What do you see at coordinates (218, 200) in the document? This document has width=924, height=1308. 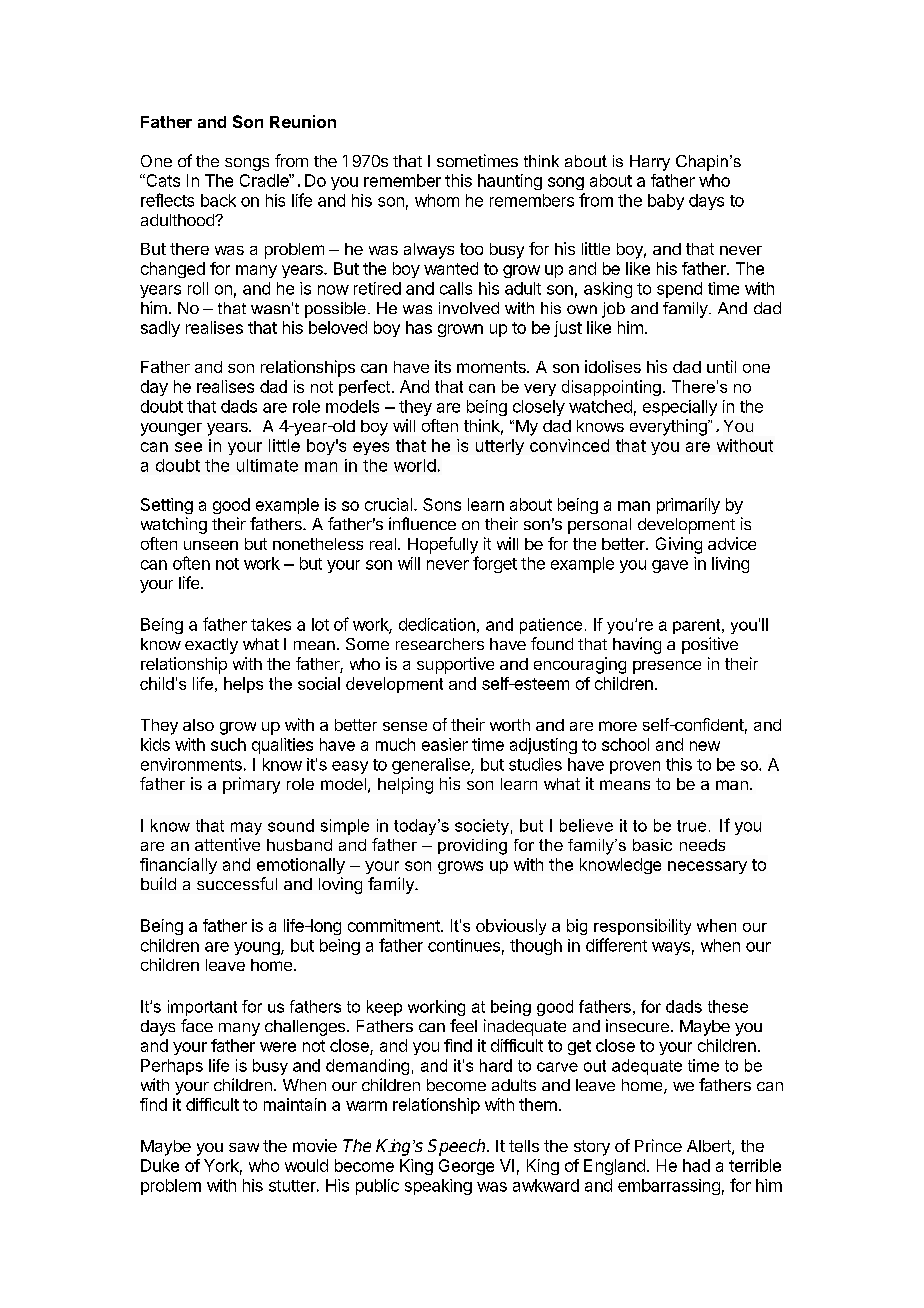 I see `back` at bounding box center [218, 200].
